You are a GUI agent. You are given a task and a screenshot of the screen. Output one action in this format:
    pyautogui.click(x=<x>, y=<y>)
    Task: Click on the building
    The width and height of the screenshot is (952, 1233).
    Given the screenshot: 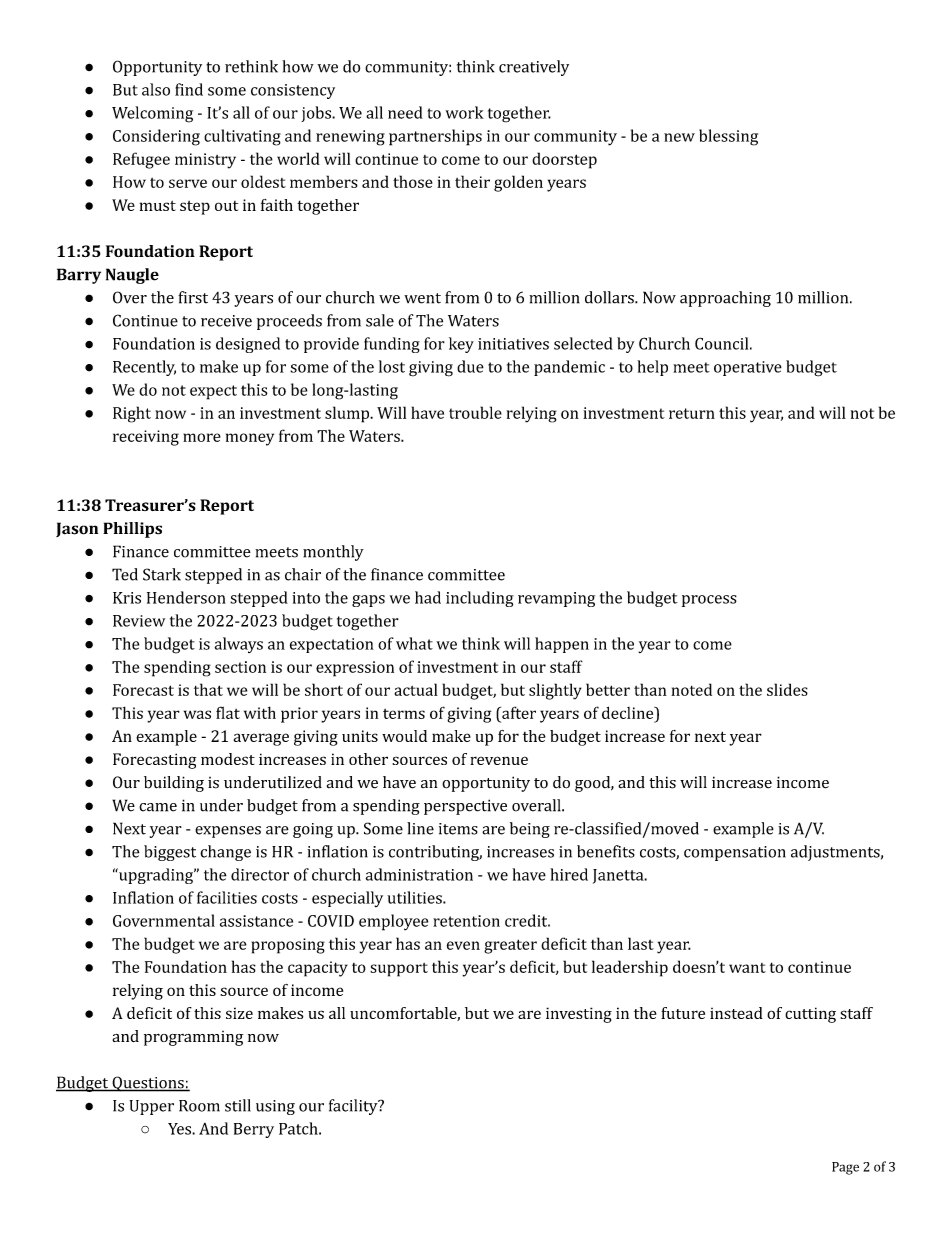 What is the action you would take?
    pyautogui.click(x=174, y=784)
